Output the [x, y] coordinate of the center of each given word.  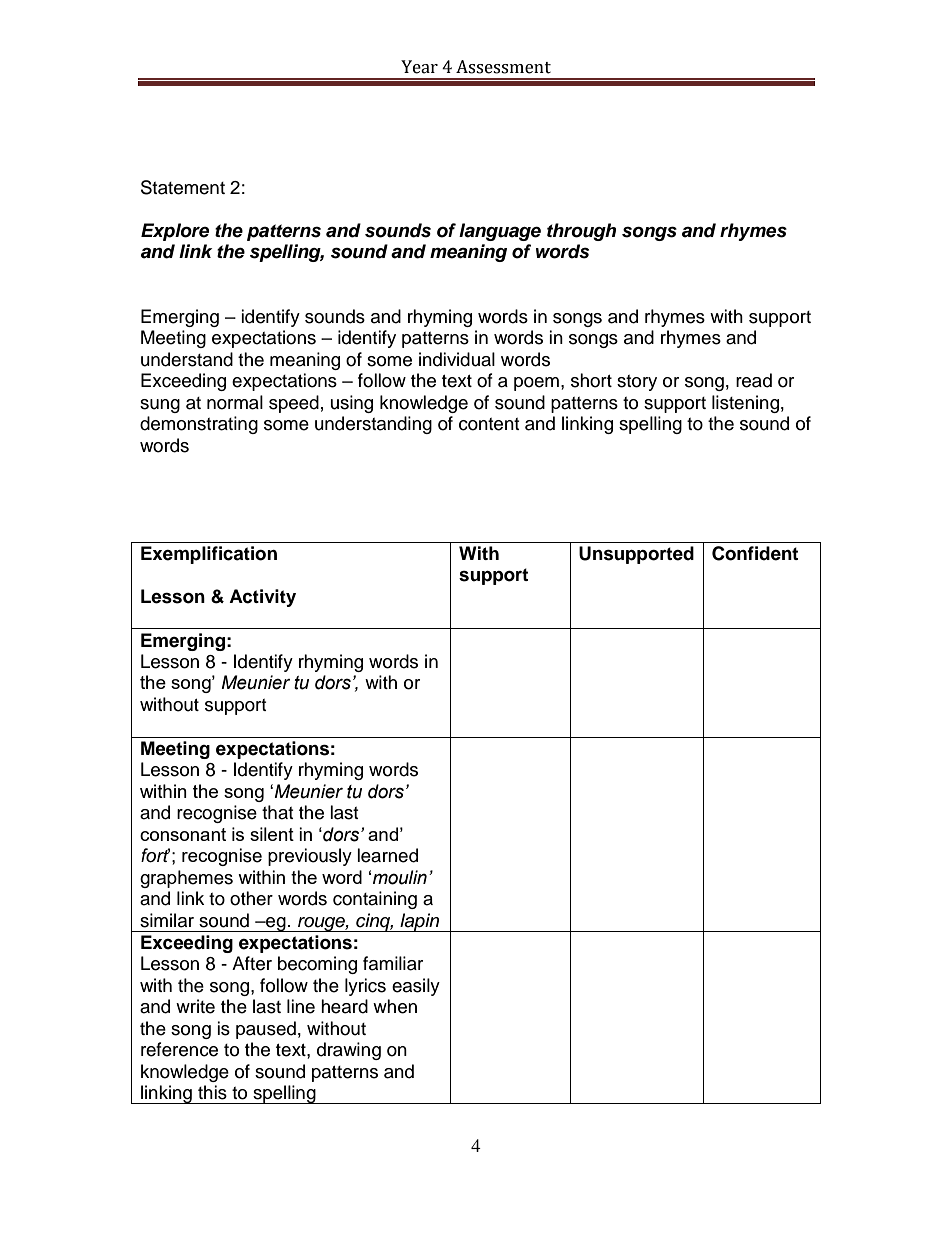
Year [419, 67]
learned [387, 855]
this [212, 1092]
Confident [755, 553]
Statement [183, 187]
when [395, 1006]
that [277, 812]
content [489, 424]
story [637, 383]
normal [235, 402]
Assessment [503, 67]
